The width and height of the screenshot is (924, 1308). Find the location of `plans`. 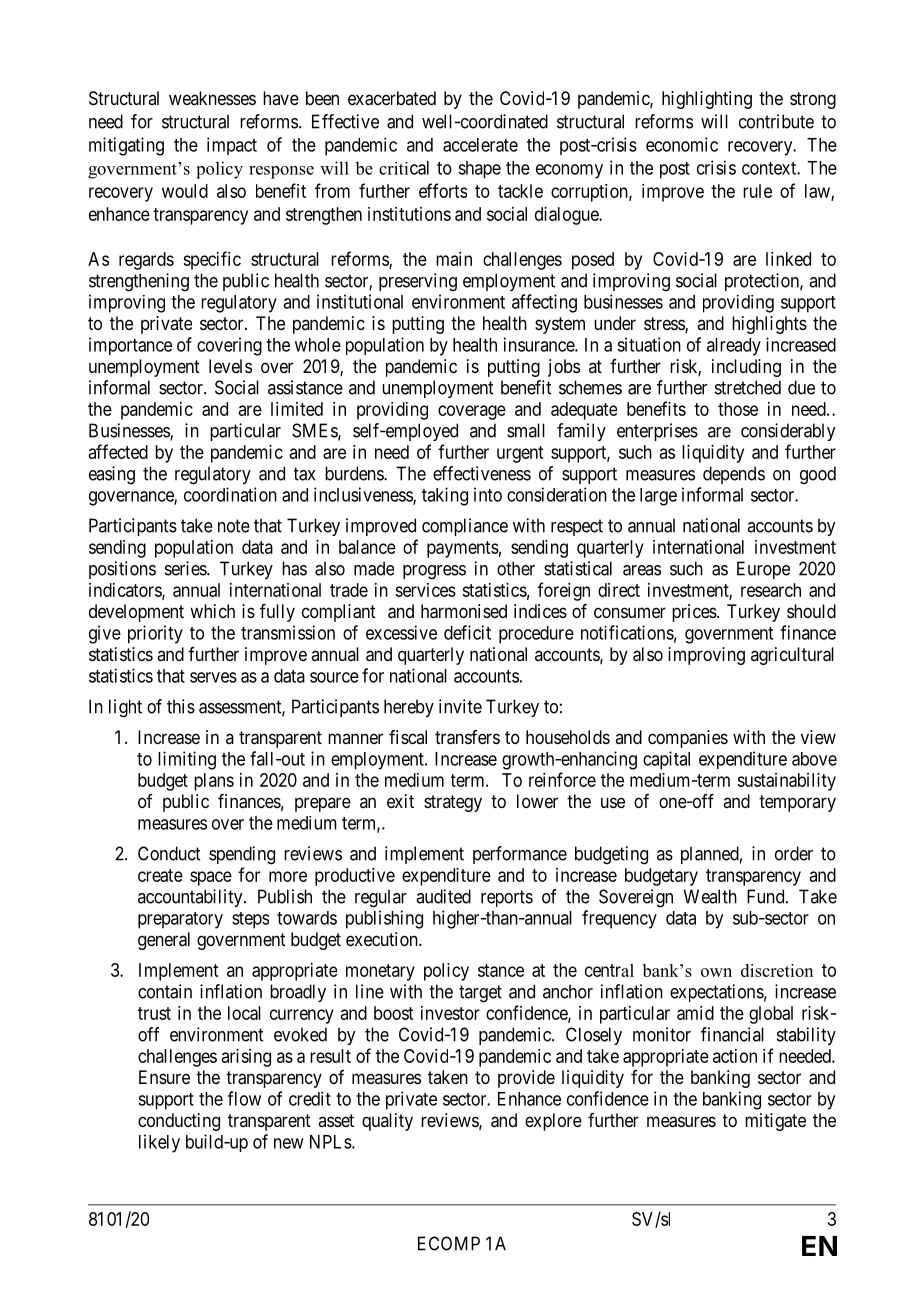

plans is located at coordinates (214, 782).
